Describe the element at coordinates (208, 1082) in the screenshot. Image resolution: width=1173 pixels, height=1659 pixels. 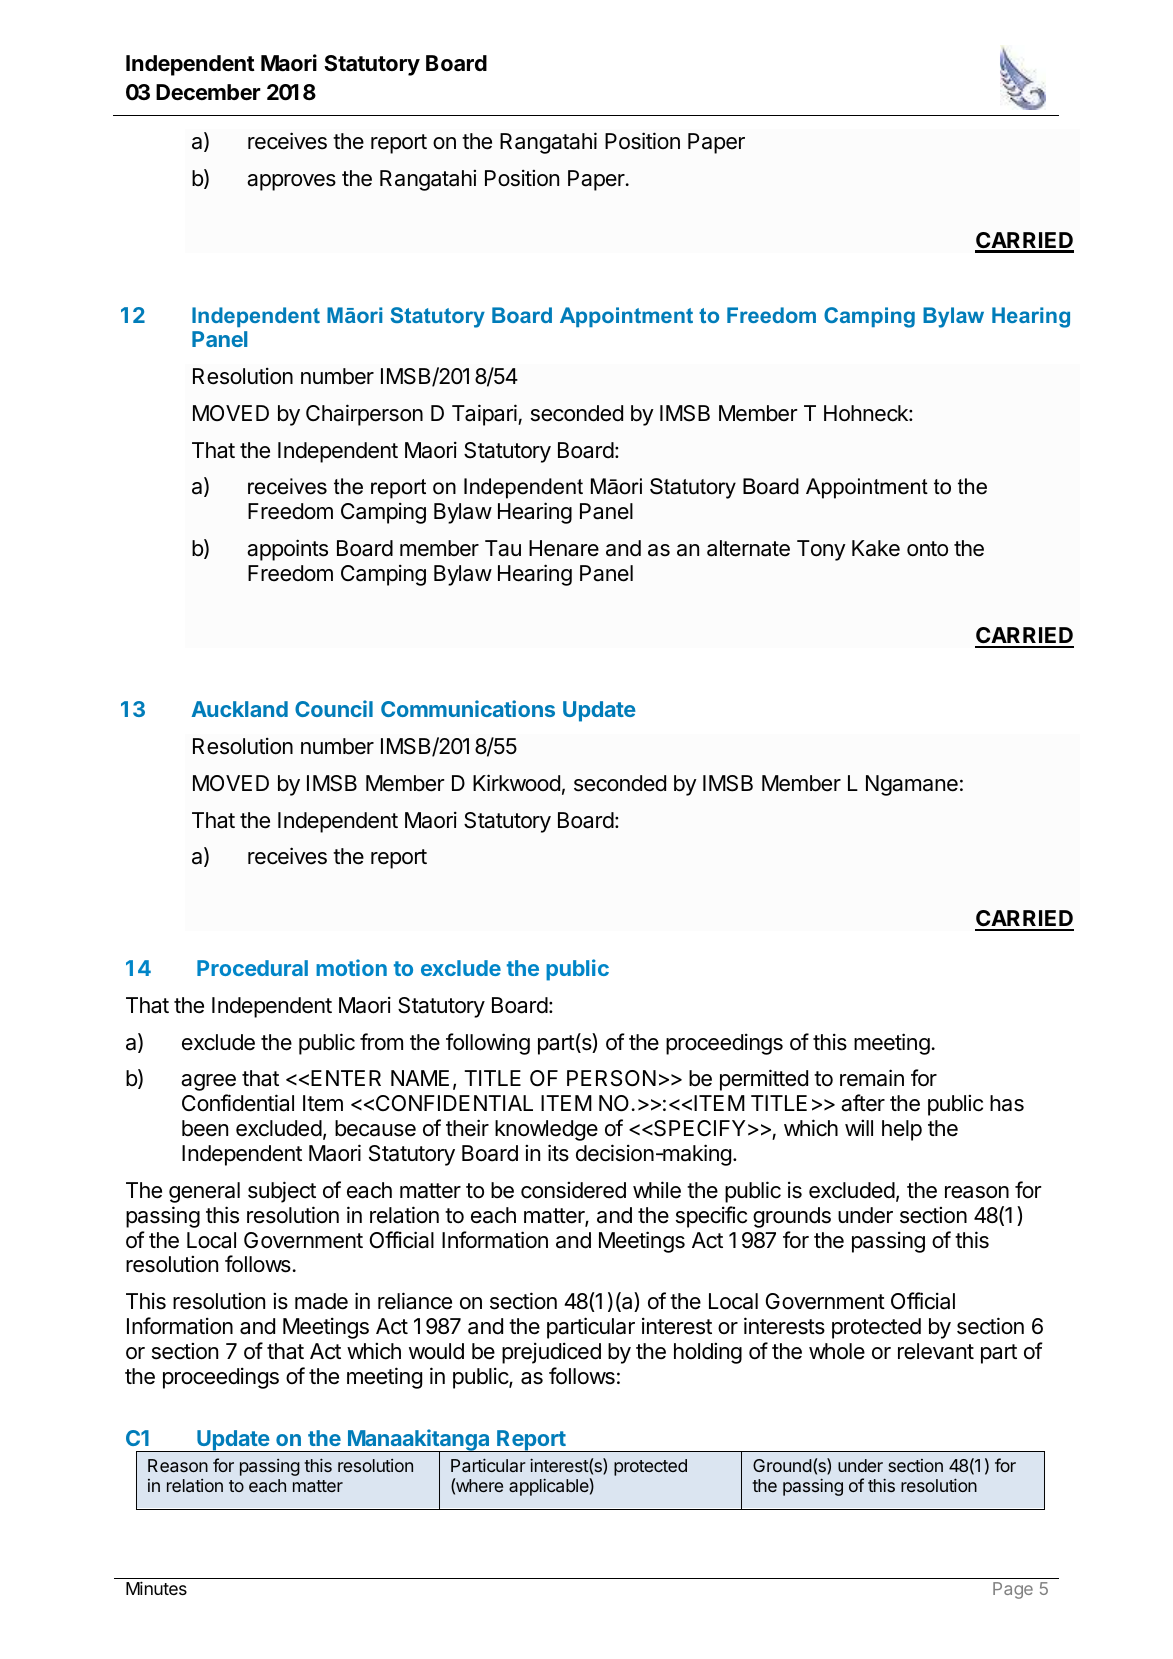
I see `agree` at that location.
